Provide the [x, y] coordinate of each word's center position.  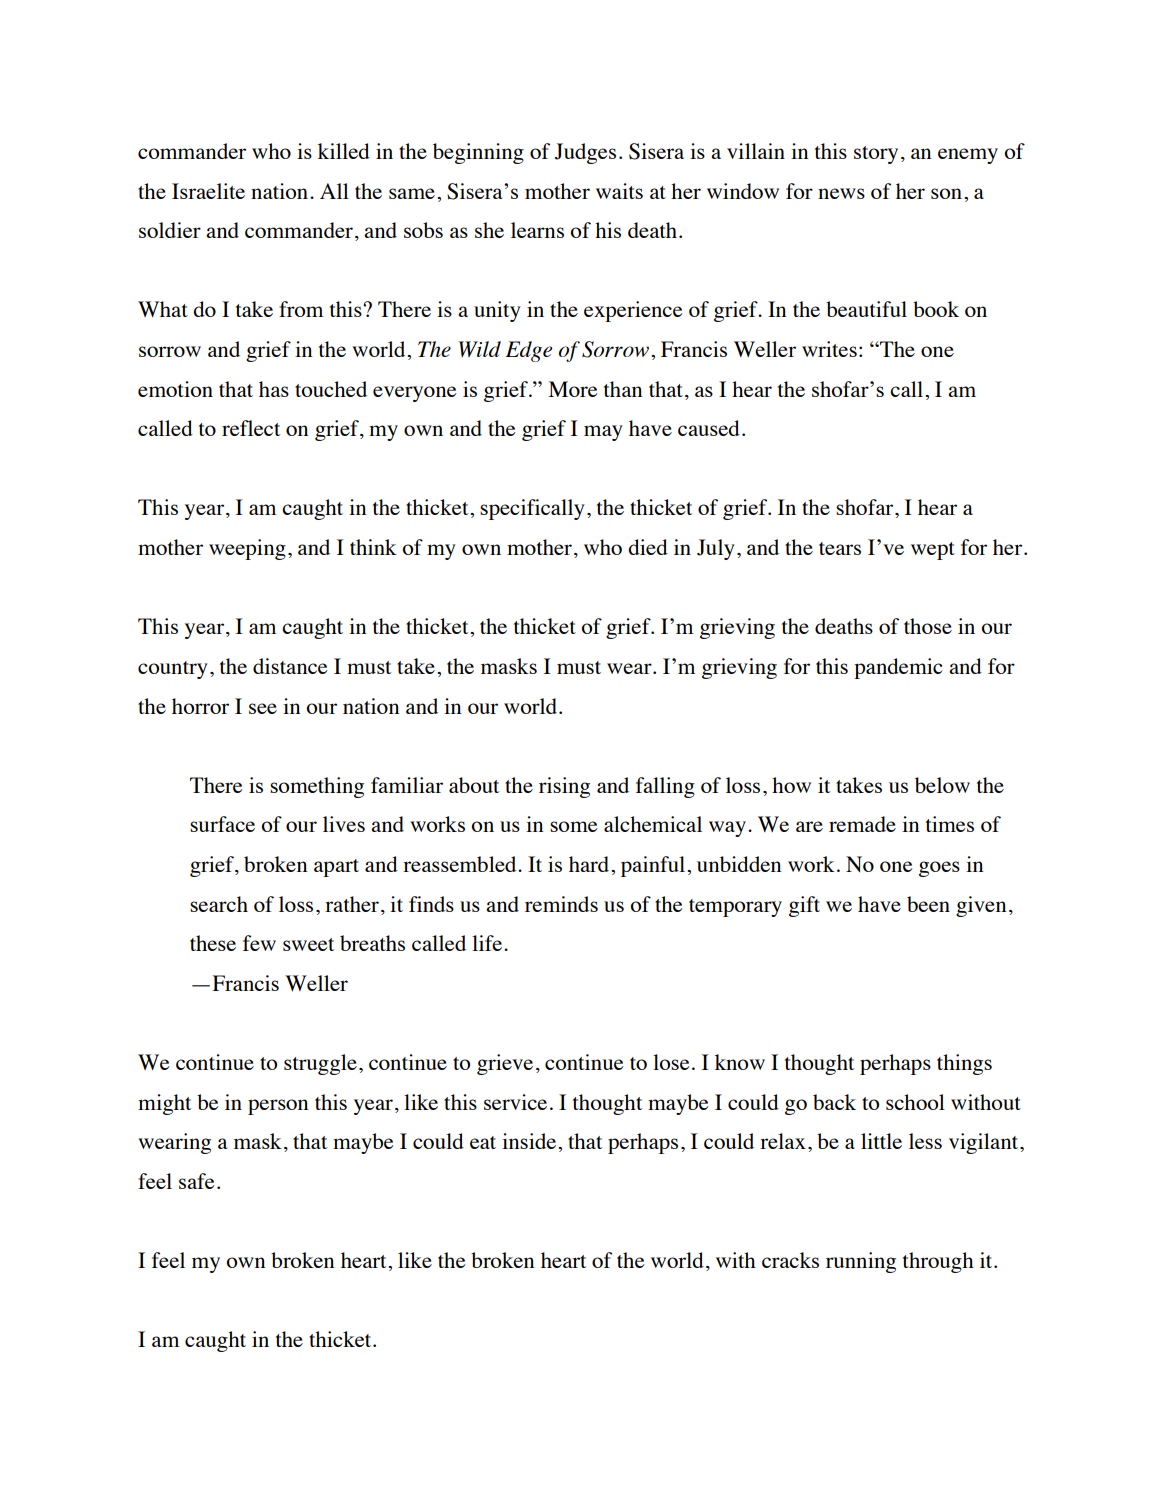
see [263, 708]
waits [619, 191]
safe [197, 1181]
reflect [251, 428]
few [259, 943]
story [876, 155]
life [488, 943]
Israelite [208, 191]
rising [564, 787]
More [573, 389]
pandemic [898, 668]
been [928, 904]
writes [829, 349]
